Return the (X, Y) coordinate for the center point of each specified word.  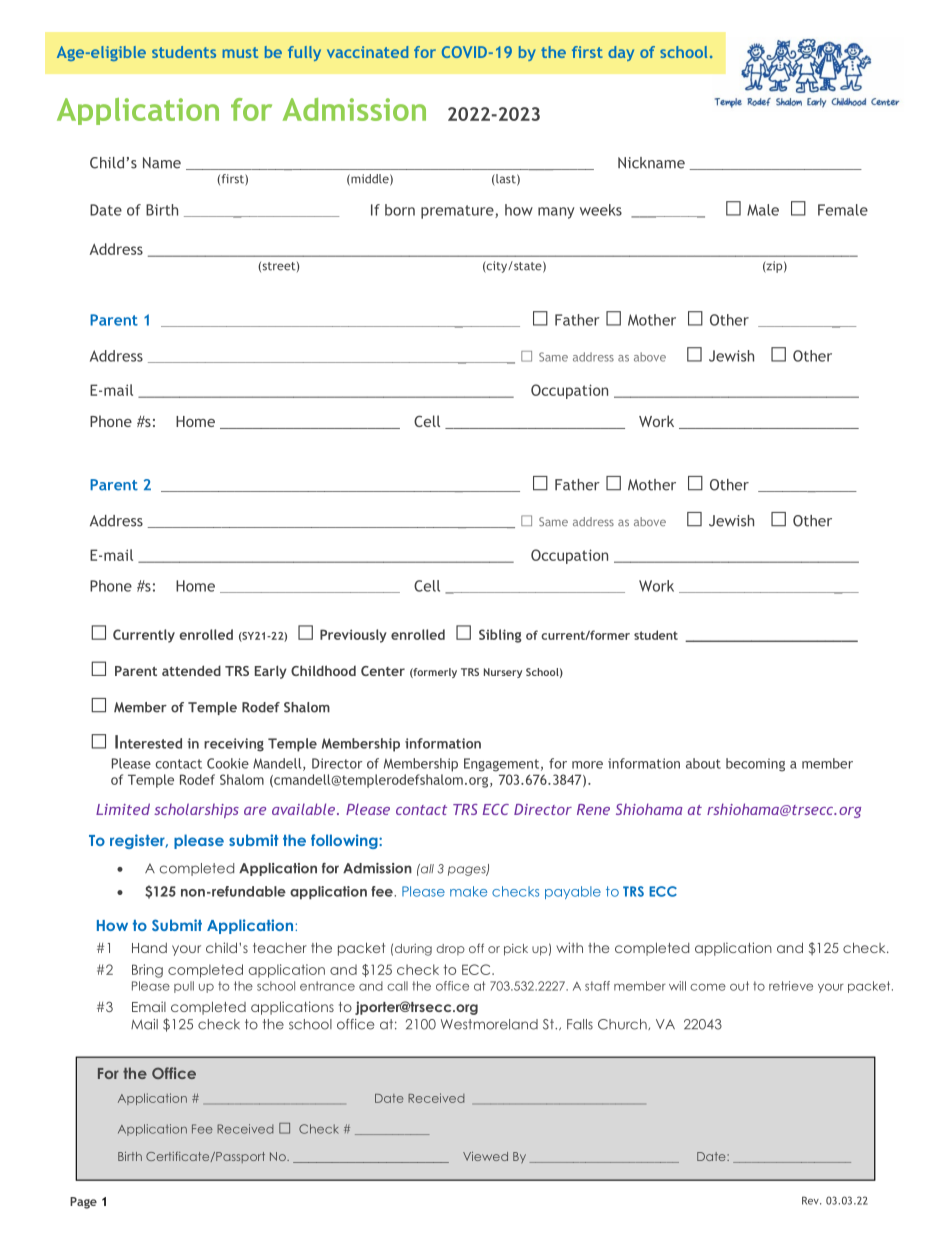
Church (623, 1024)
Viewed (485, 1156)
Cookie (228, 763)
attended (191, 670)
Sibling (500, 636)
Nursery (503, 673)
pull (184, 987)
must (240, 52)
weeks (601, 210)
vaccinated (367, 52)
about (703, 763)
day (621, 53)
